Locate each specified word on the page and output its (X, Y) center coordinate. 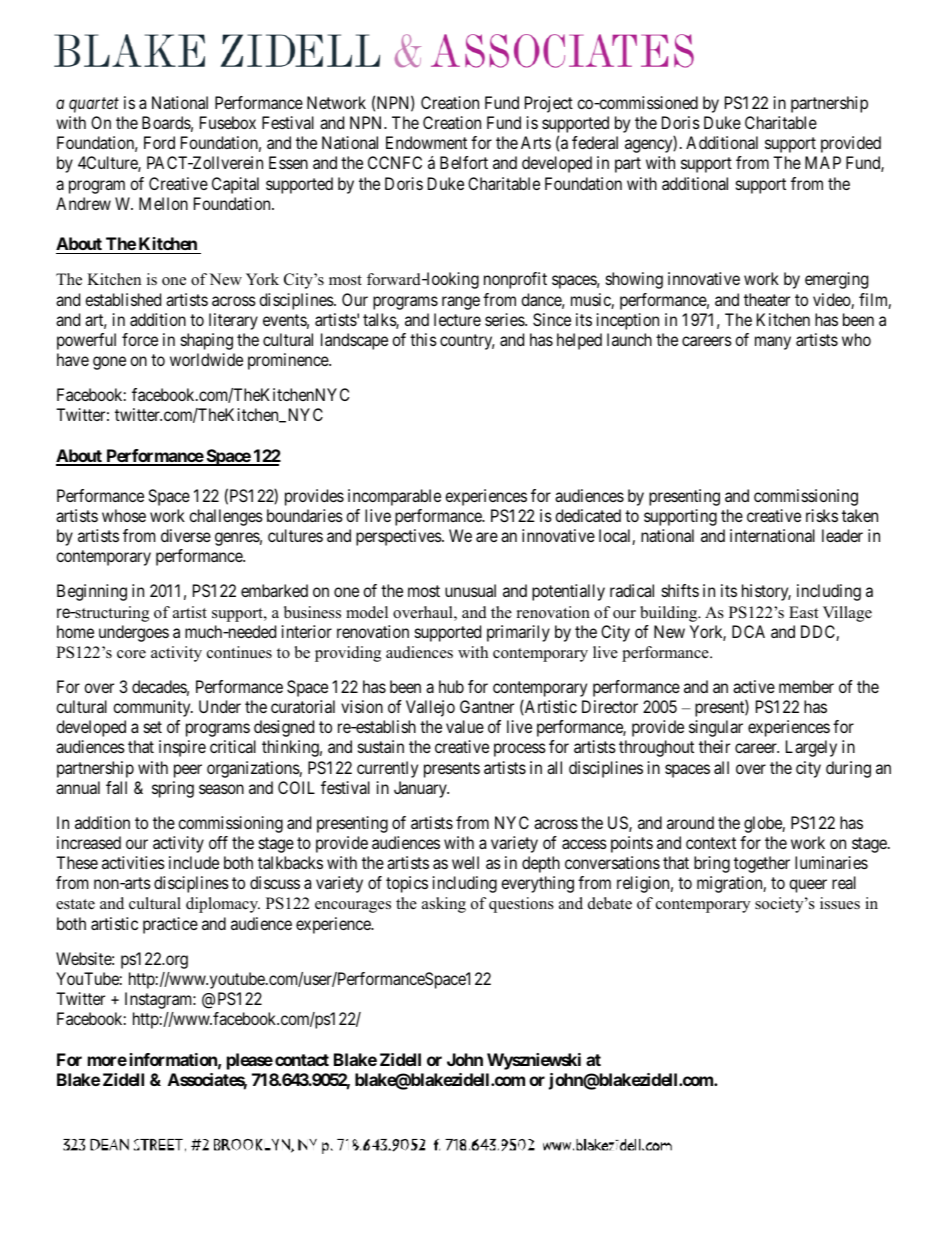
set (153, 727)
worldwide (206, 359)
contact (302, 1060)
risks (822, 515)
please (250, 1061)
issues (840, 903)
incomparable (394, 497)
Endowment (426, 142)
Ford (159, 142)
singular (716, 728)
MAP (823, 162)
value (465, 726)
